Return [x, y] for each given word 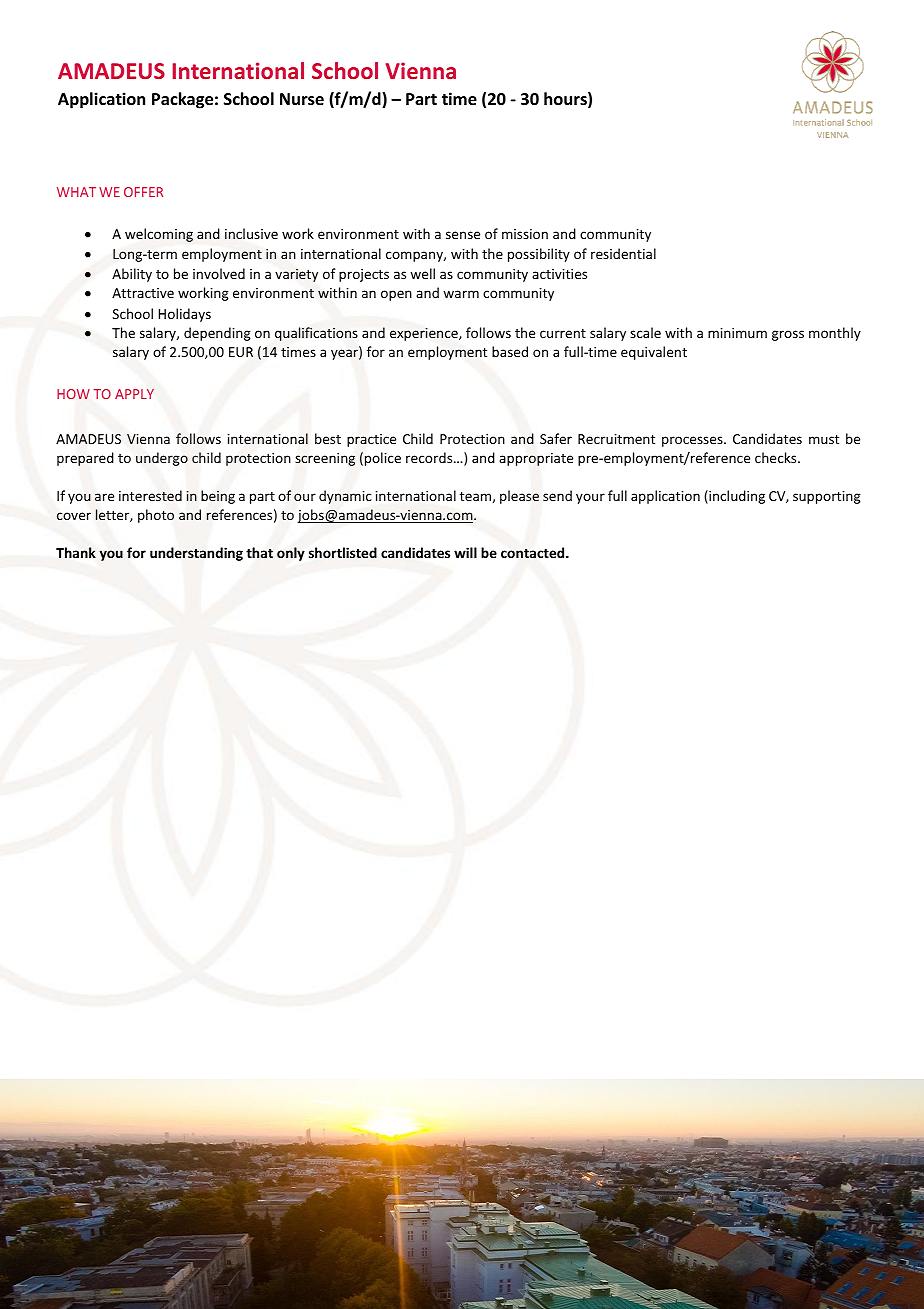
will [465, 552]
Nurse [302, 99]
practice [371, 440]
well [422, 273]
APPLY [134, 394]
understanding [196, 554]
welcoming [159, 235]
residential [623, 253]
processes [693, 441]
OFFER [143, 192]
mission [525, 234]
